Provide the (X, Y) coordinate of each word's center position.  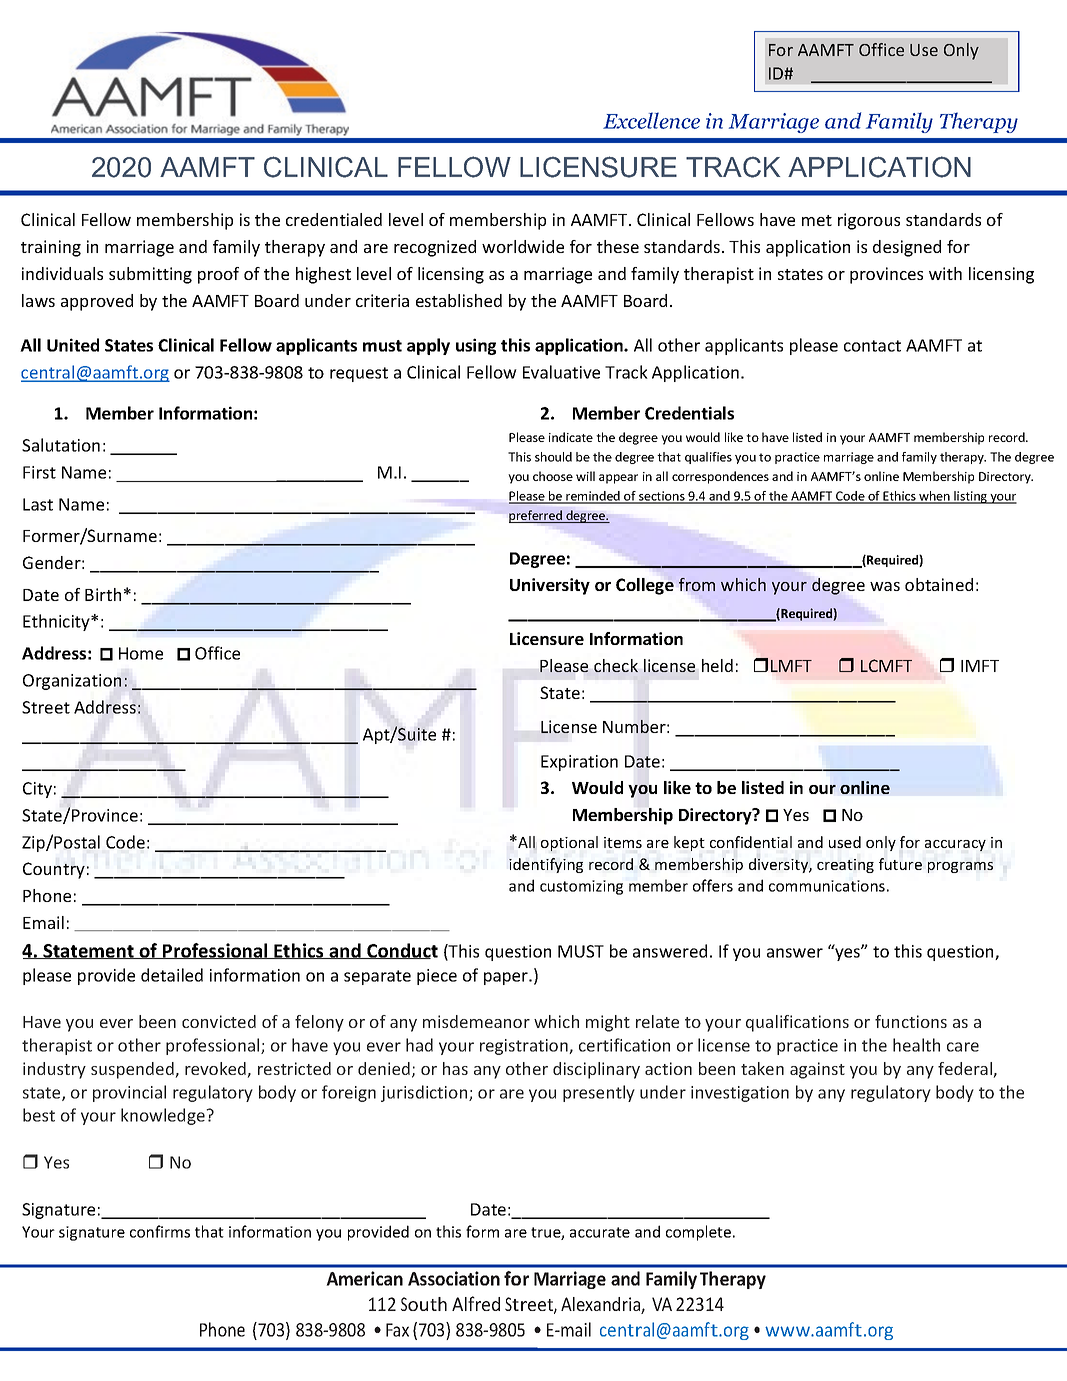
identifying (546, 865)
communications (827, 886)
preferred (536, 516)
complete (700, 1233)
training (51, 248)
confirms (160, 1231)
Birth (103, 594)
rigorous (869, 221)
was (885, 586)
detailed (172, 975)
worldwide (523, 246)
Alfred (476, 1303)
